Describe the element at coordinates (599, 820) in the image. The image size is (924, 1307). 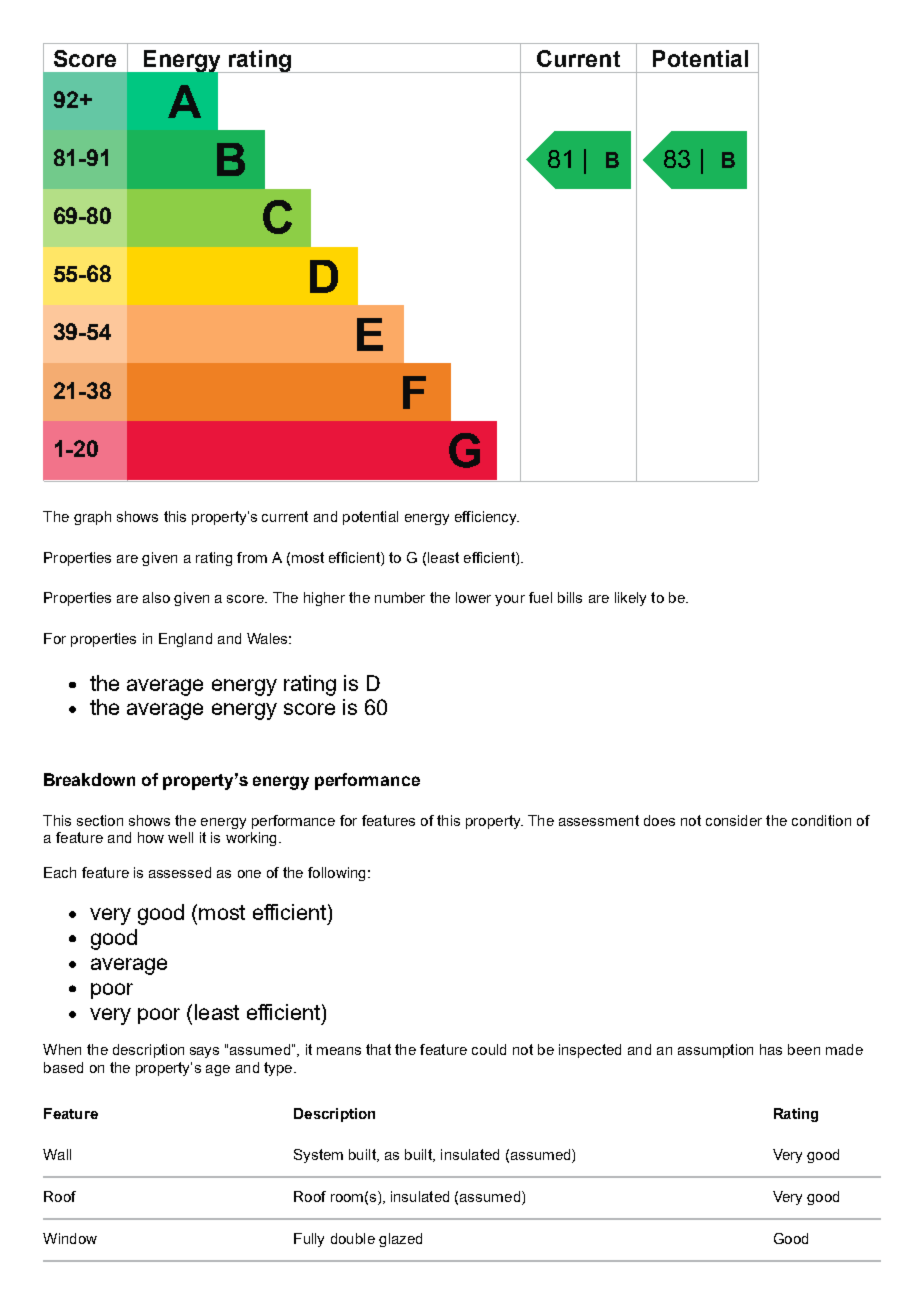
I see `assessment` at that location.
